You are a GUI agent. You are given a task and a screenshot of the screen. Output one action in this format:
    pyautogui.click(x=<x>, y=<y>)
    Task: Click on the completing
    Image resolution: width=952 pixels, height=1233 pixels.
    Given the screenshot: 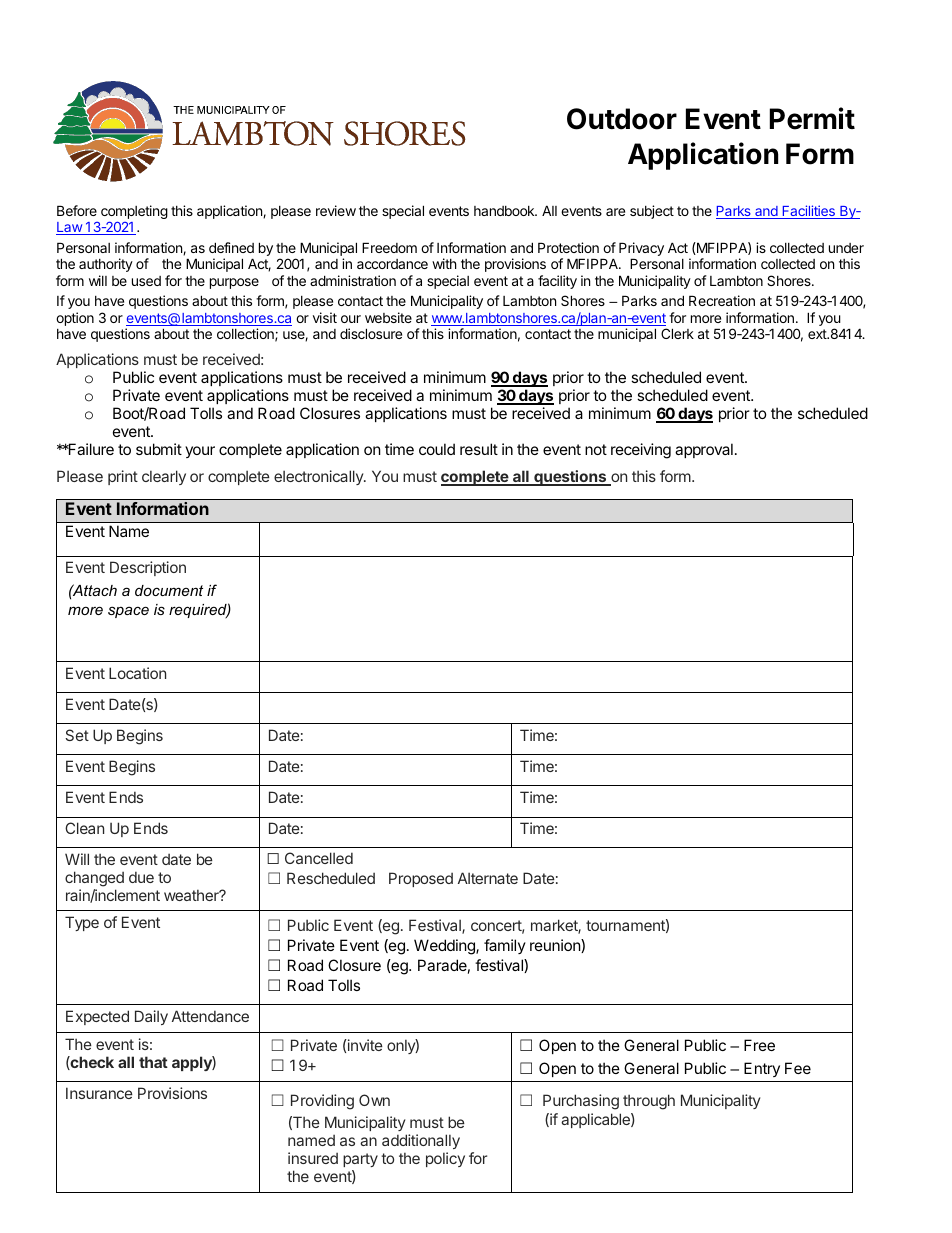 What is the action you would take?
    pyautogui.click(x=134, y=213)
